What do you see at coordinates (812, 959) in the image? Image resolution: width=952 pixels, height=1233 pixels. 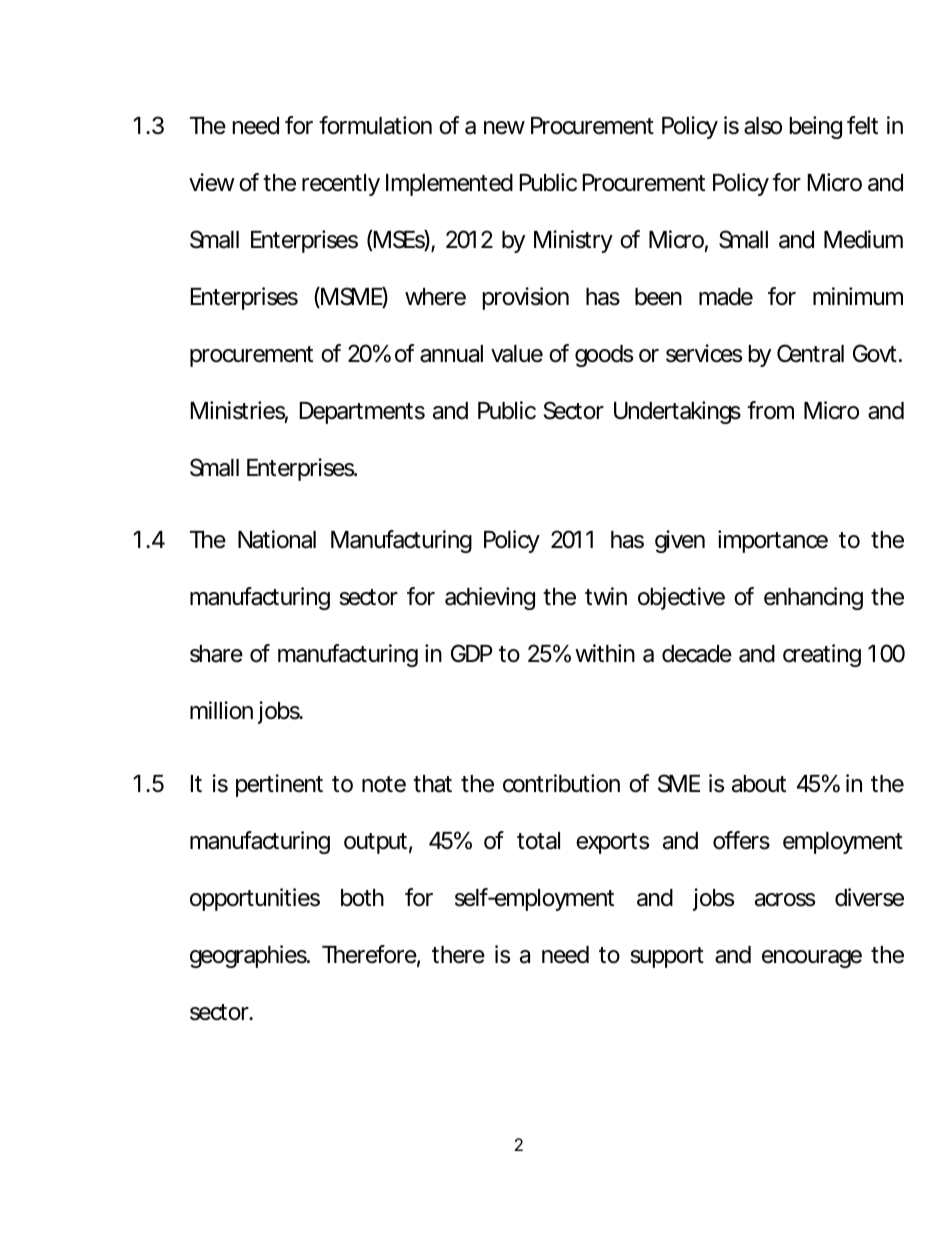 I see `encourage` at bounding box center [812, 959].
